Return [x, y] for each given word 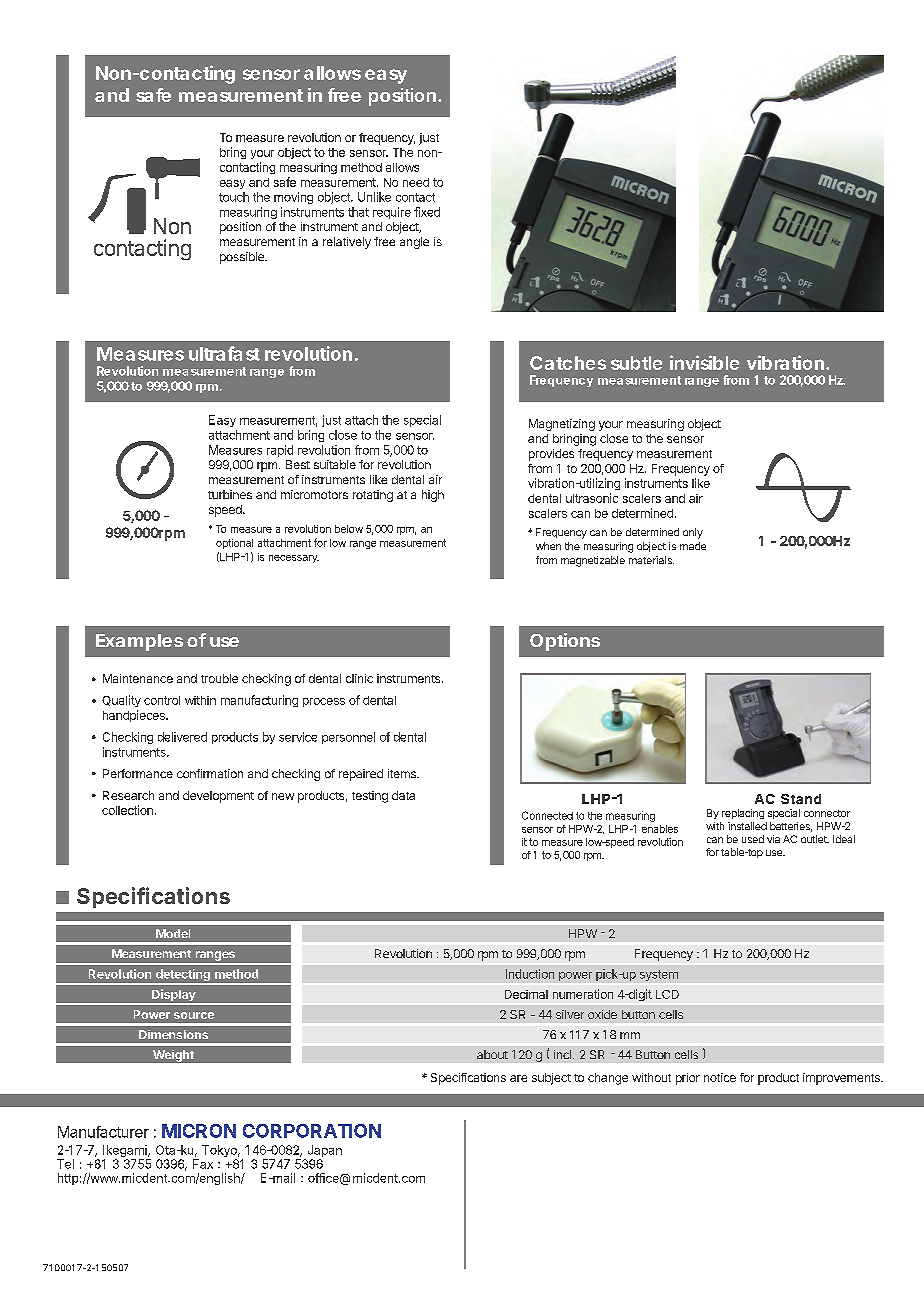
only [693, 533]
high [433, 496]
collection [127, 810]
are [518, 1078]
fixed [427, 212]
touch [234, 197]
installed [747, 826]
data [403, 795]
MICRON [199, 1131]
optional [234, 544]
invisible [704, 362]
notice [720, 1077]
